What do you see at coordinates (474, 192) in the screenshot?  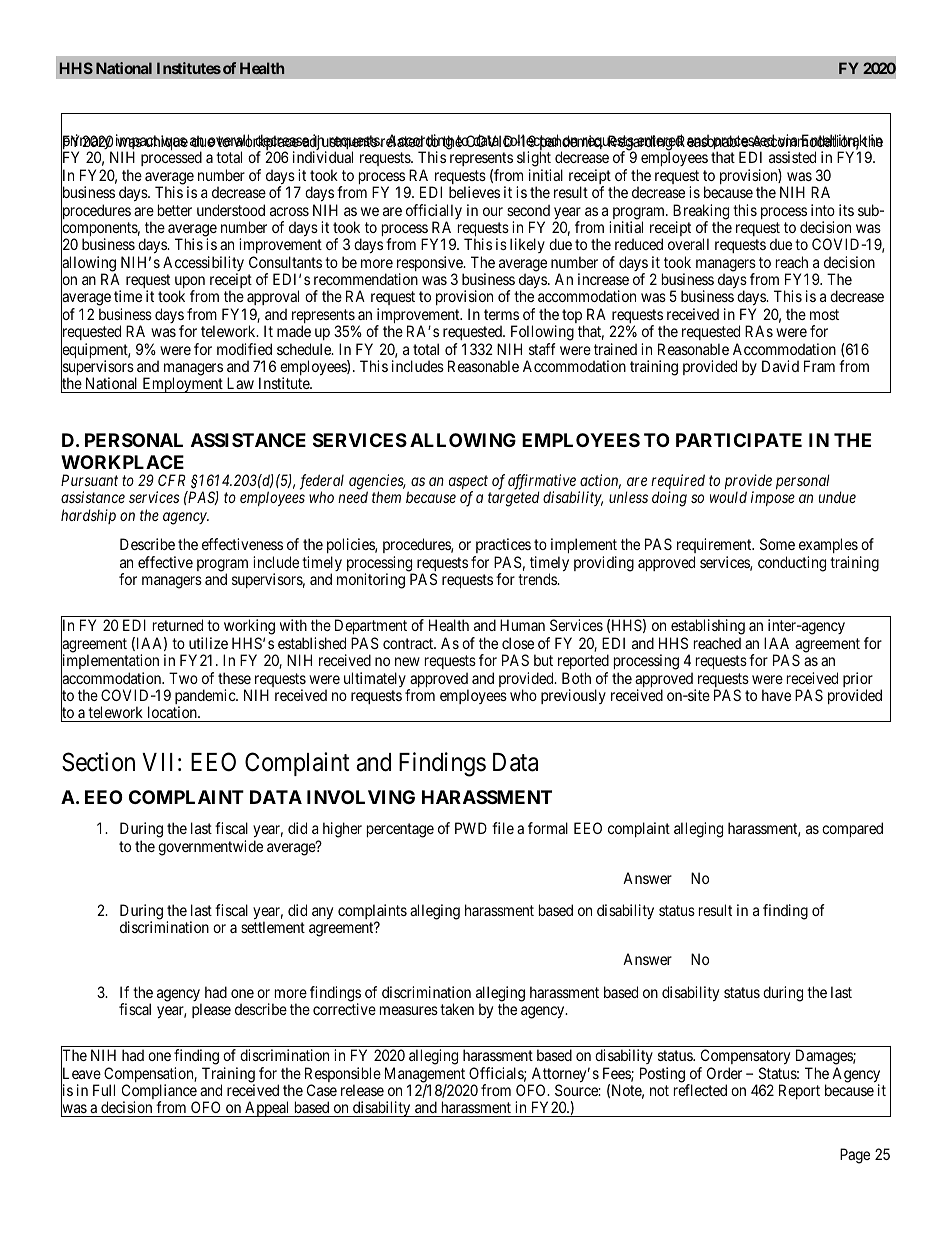 I see `believes` at bounding box center [474, 192].
